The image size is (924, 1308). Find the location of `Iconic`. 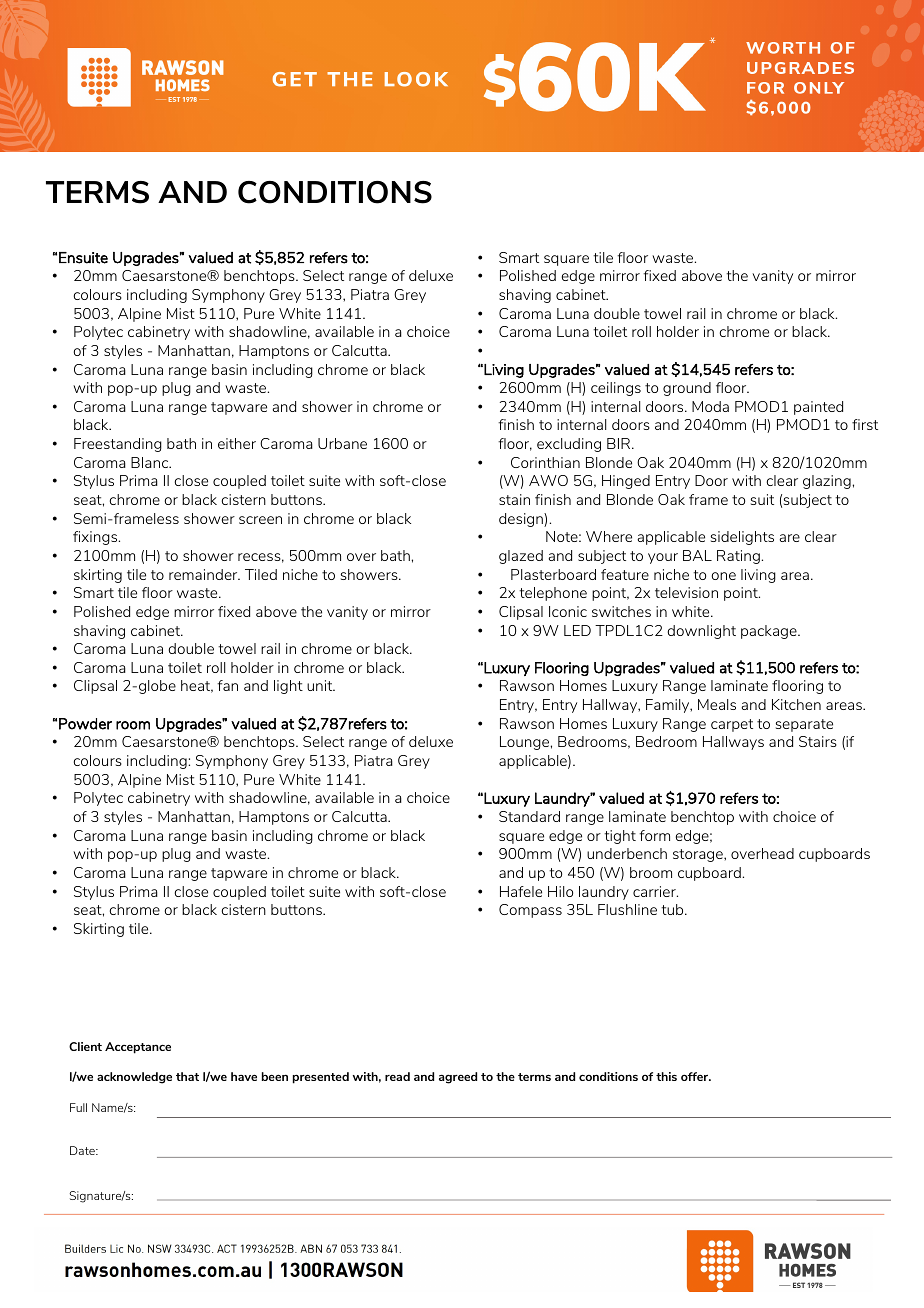

Iconic is located at coordinates (568, 611).
